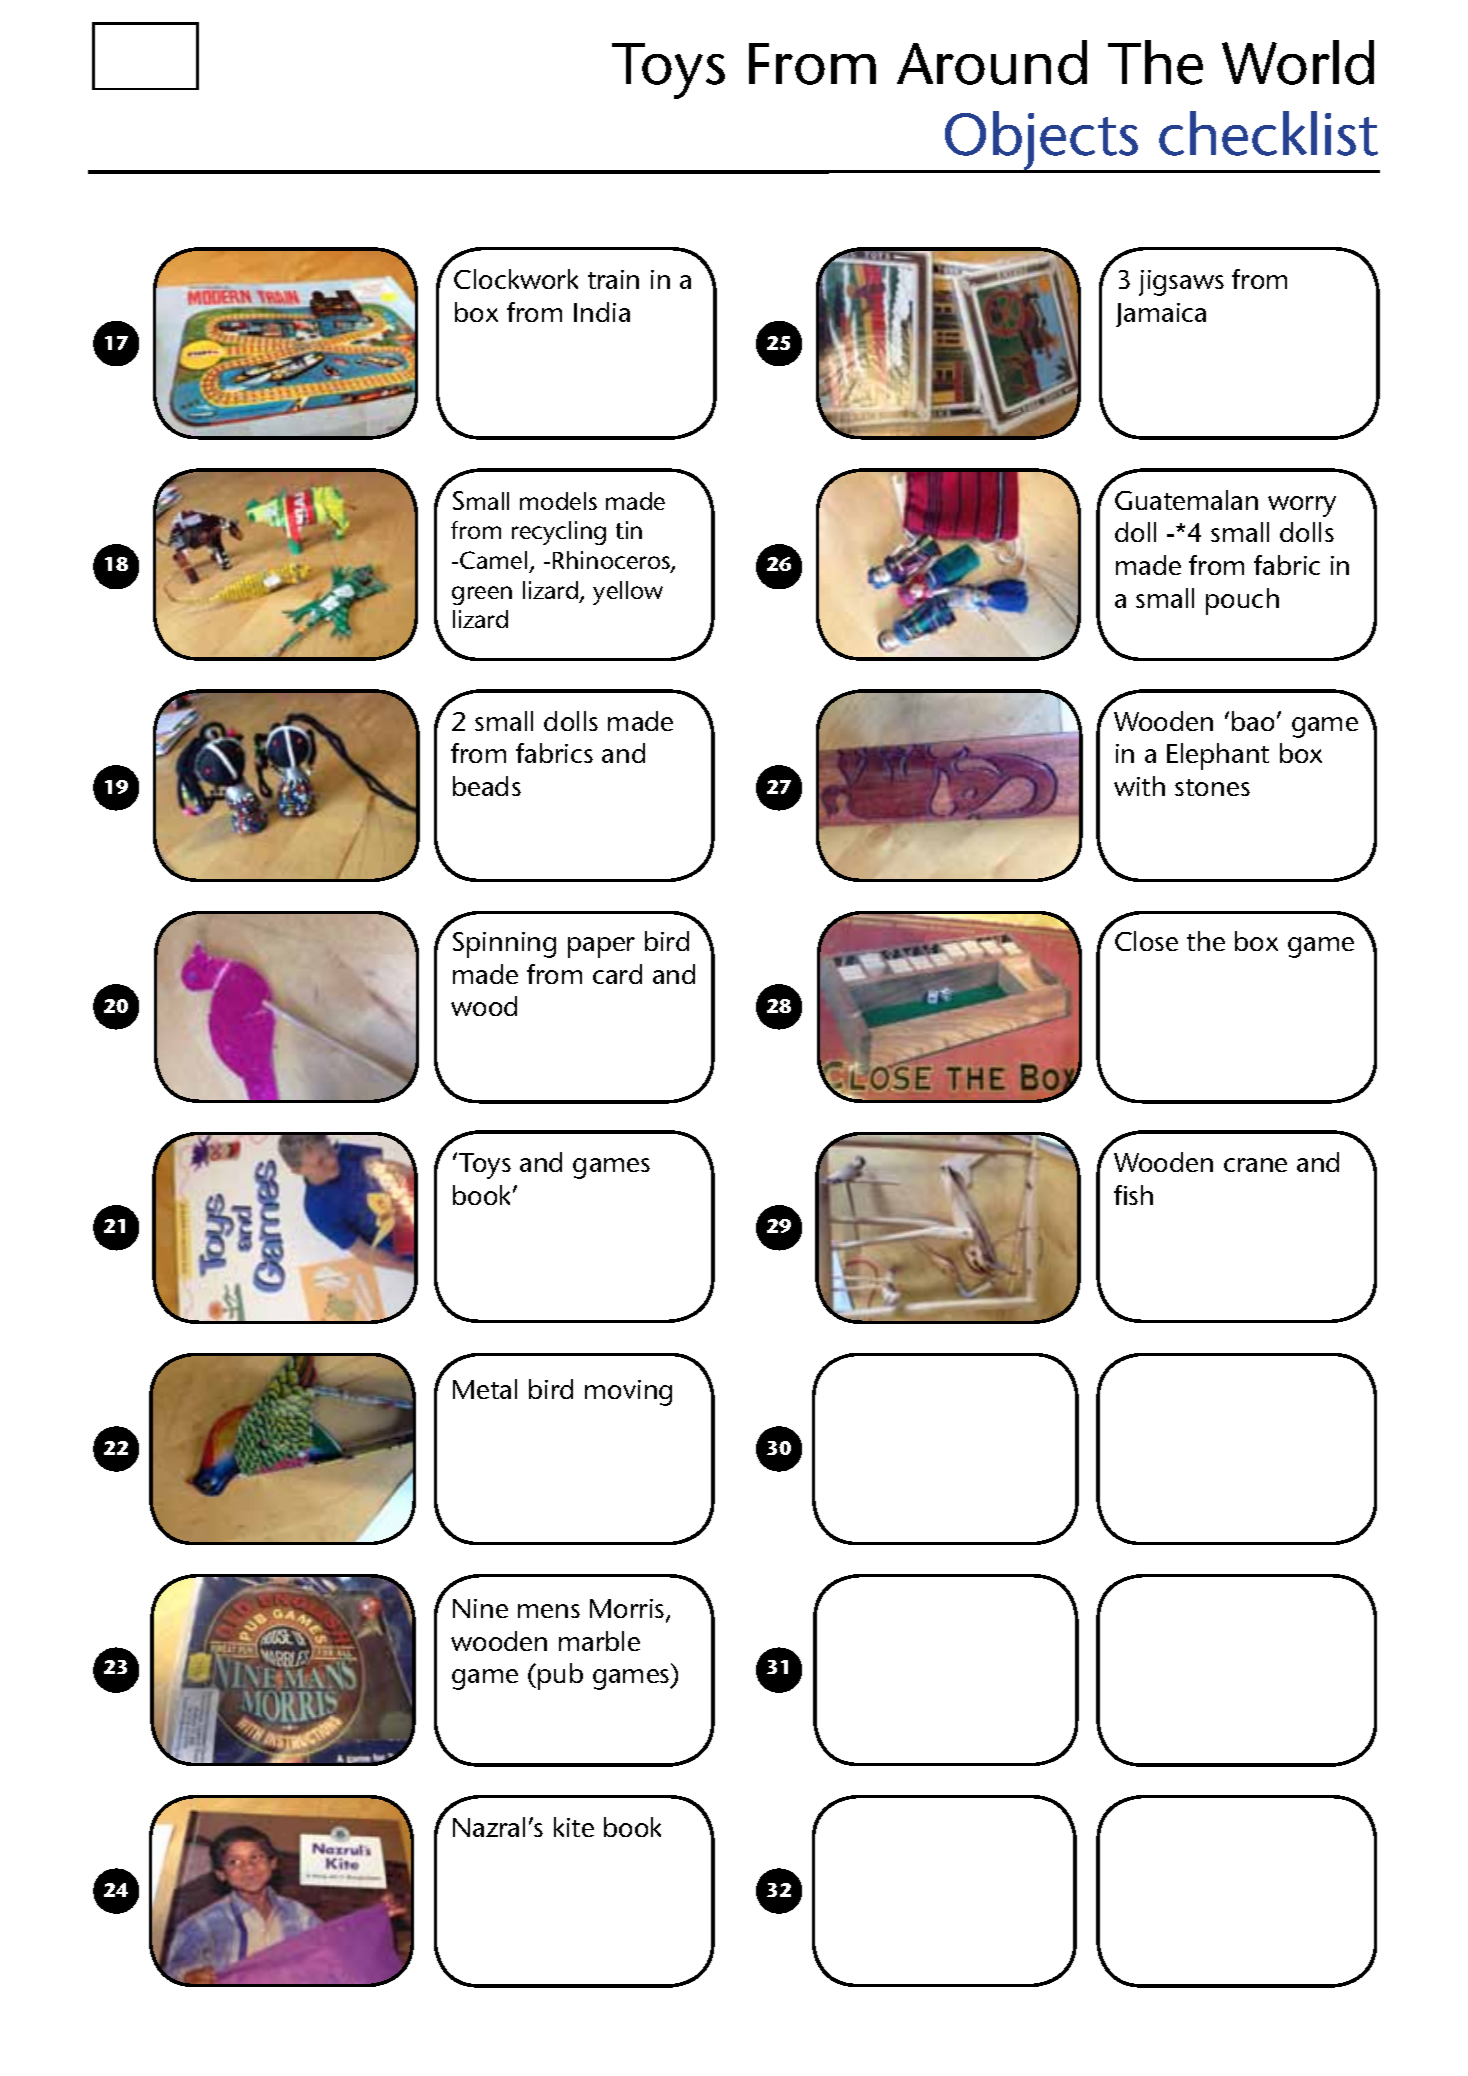  Describe the element at coordinates (1146, 941) in the image. I see `Close` at that location.
